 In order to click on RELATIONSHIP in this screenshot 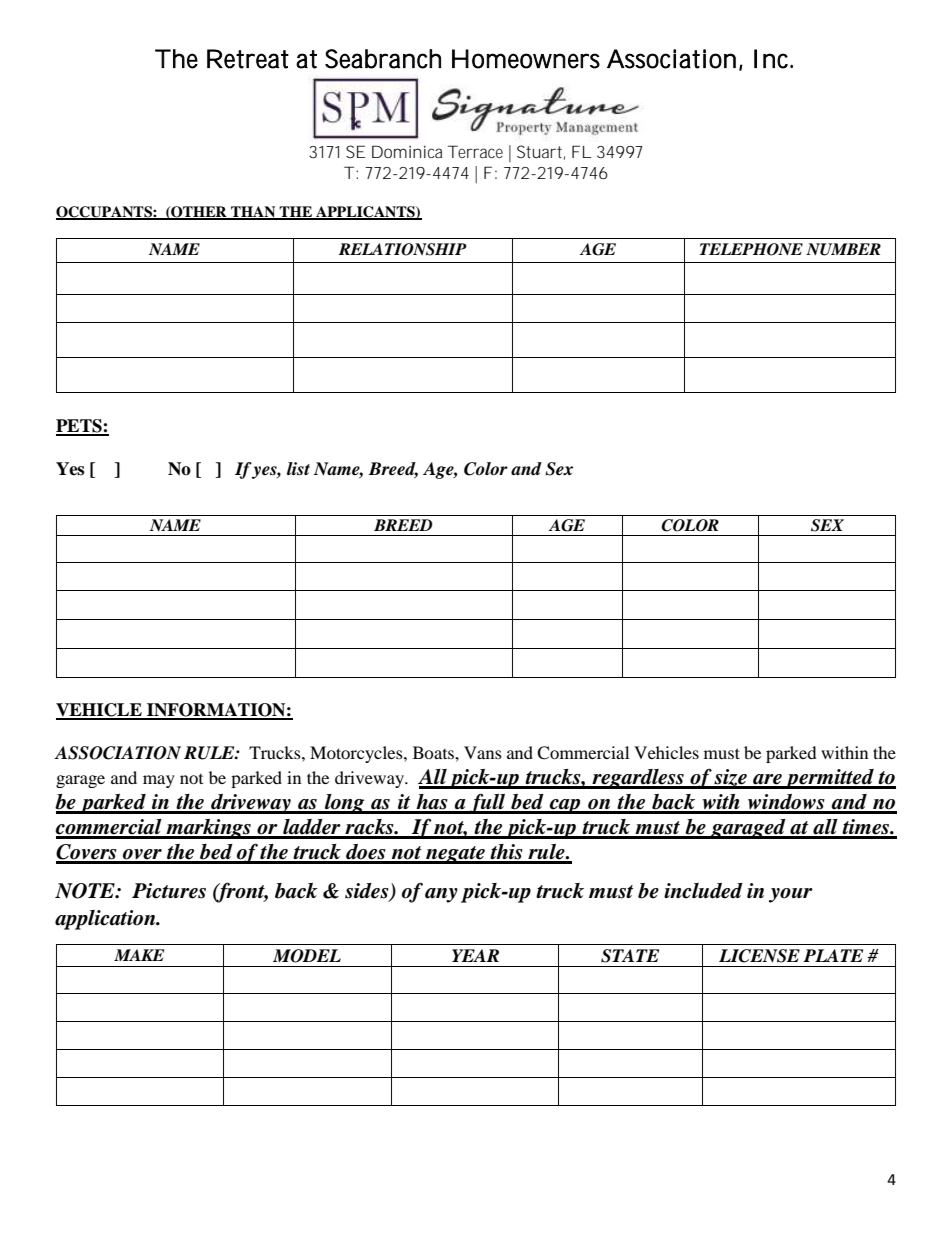, I will do `click(403, 249)`.
